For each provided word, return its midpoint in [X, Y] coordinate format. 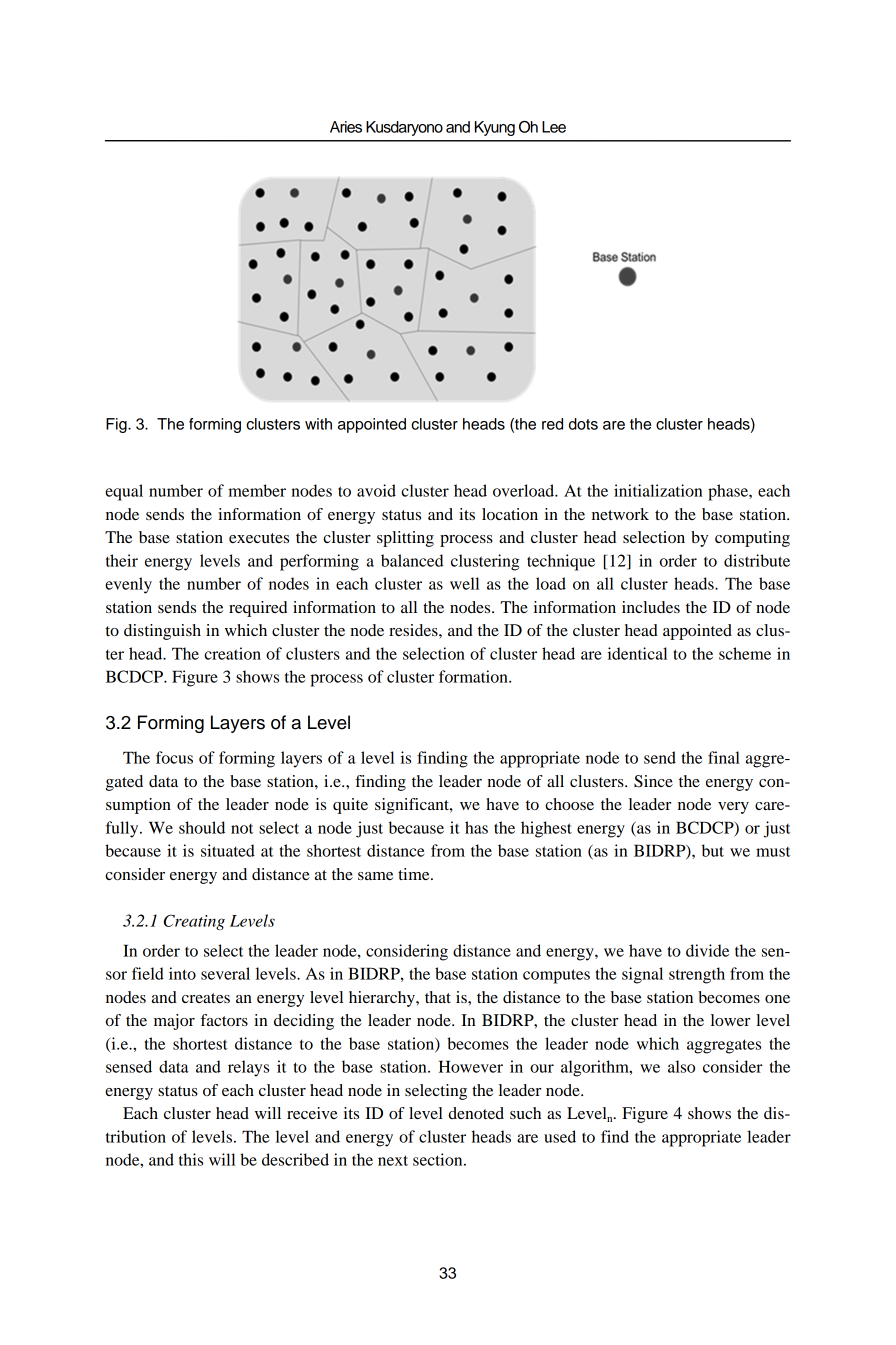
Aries [346, 127]
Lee [554, 127]
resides [414, 630]
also [681, 1066]
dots [583, 424]
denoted [476, 1113]
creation [232, 653]
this [191, 1159]
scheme [745, 653]
